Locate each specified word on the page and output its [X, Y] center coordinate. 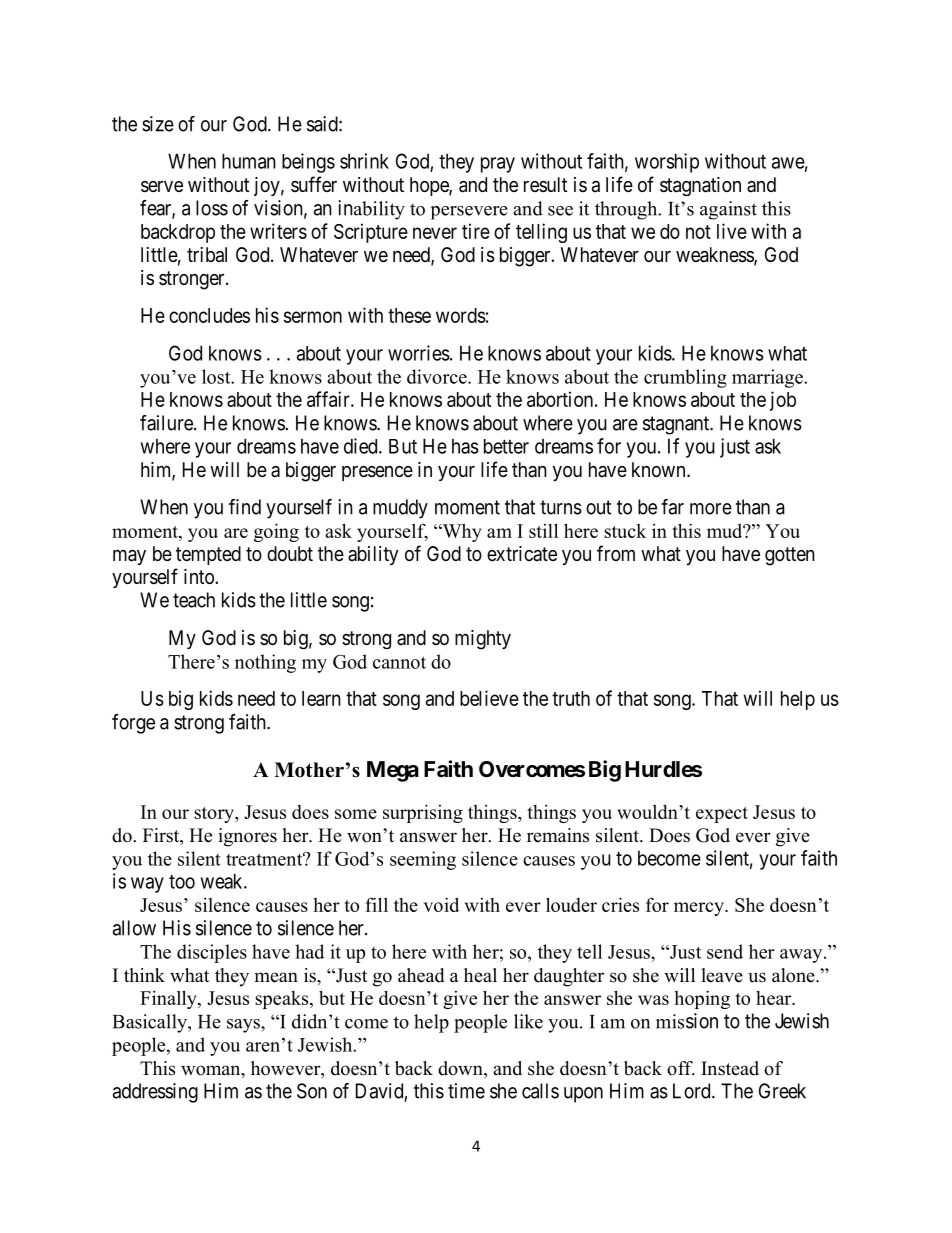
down [461, 1069]
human [249, 161]
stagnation [700, 186]
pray [498, 165]
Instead [730, 1068]
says [244, 1026]
